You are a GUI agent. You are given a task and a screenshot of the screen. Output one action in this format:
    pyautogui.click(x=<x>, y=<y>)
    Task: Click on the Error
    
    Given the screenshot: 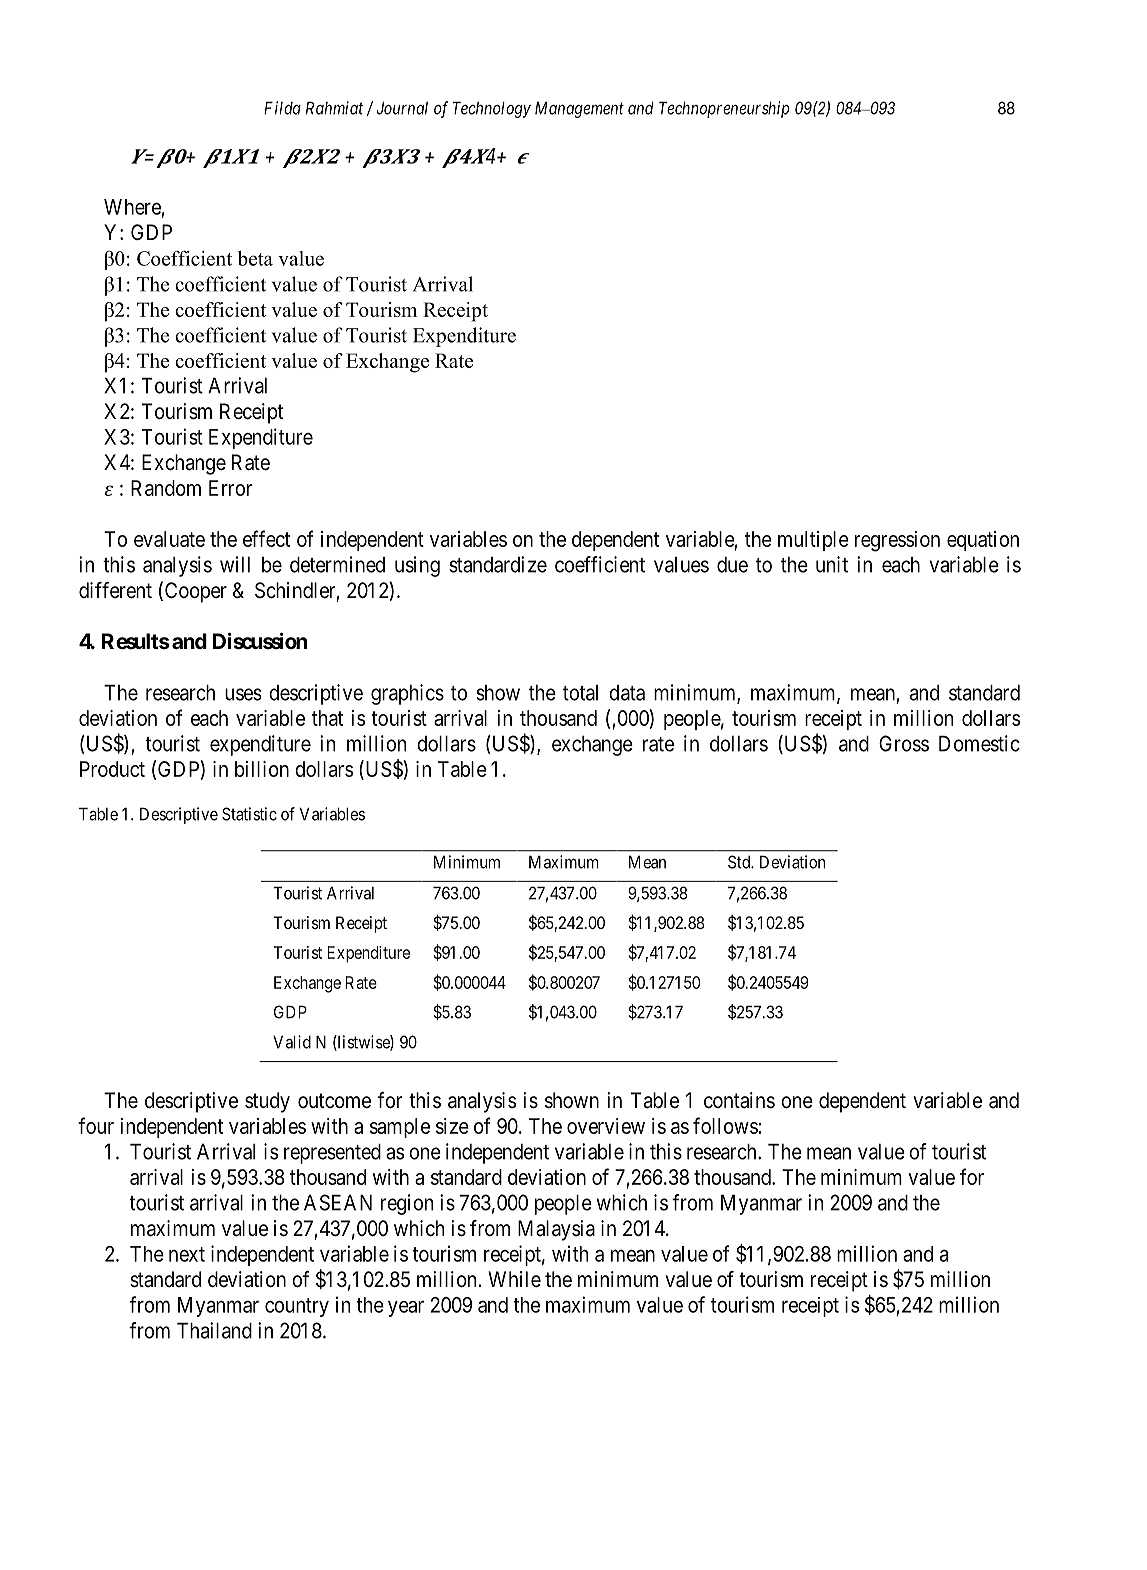 What is the action you would take?
    pyautogui.click(x=230, y=488)
